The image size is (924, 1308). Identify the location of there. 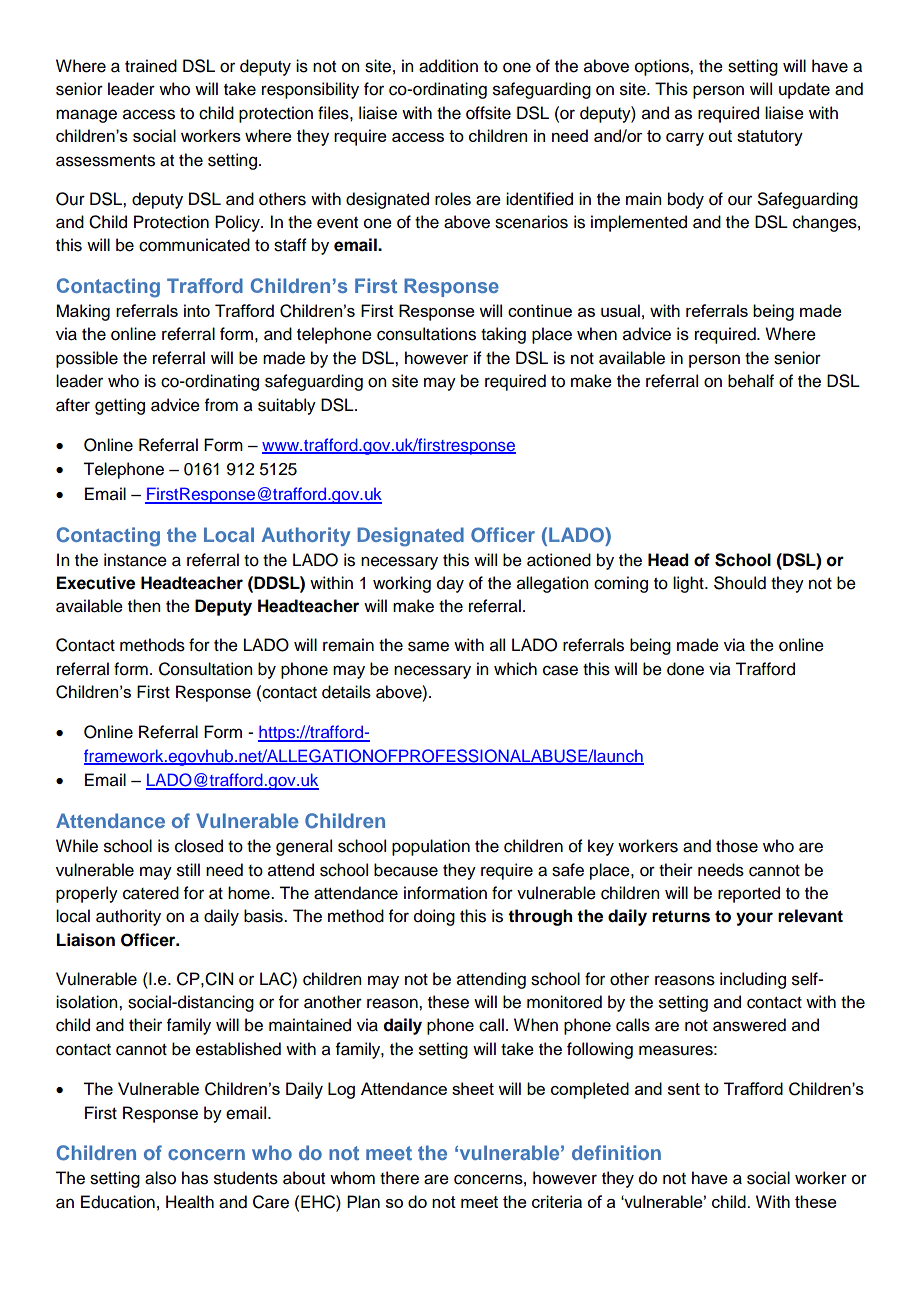
(399, 1178).
